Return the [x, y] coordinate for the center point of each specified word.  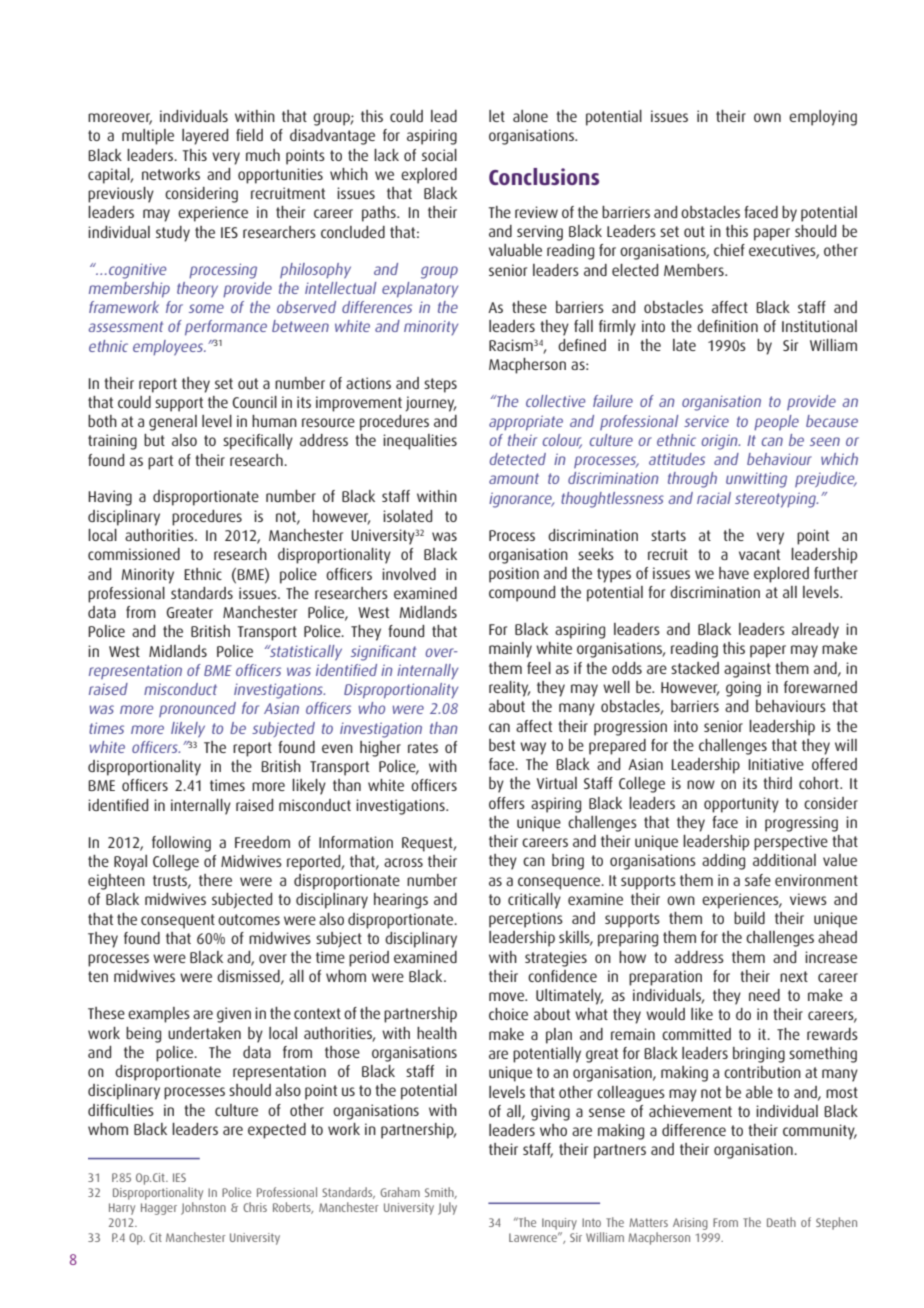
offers [507, 803]
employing [823, 118]
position [514, 575]
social [439, 155]
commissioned [134, 554]
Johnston [203, 1208]
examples [159, 1015]
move [508, 996]
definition [727, 326]
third [777, 783]
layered [205, 137]
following [181, 844]
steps [440, 385]
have [734, 573]
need [764, 995]
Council [254, 402]
